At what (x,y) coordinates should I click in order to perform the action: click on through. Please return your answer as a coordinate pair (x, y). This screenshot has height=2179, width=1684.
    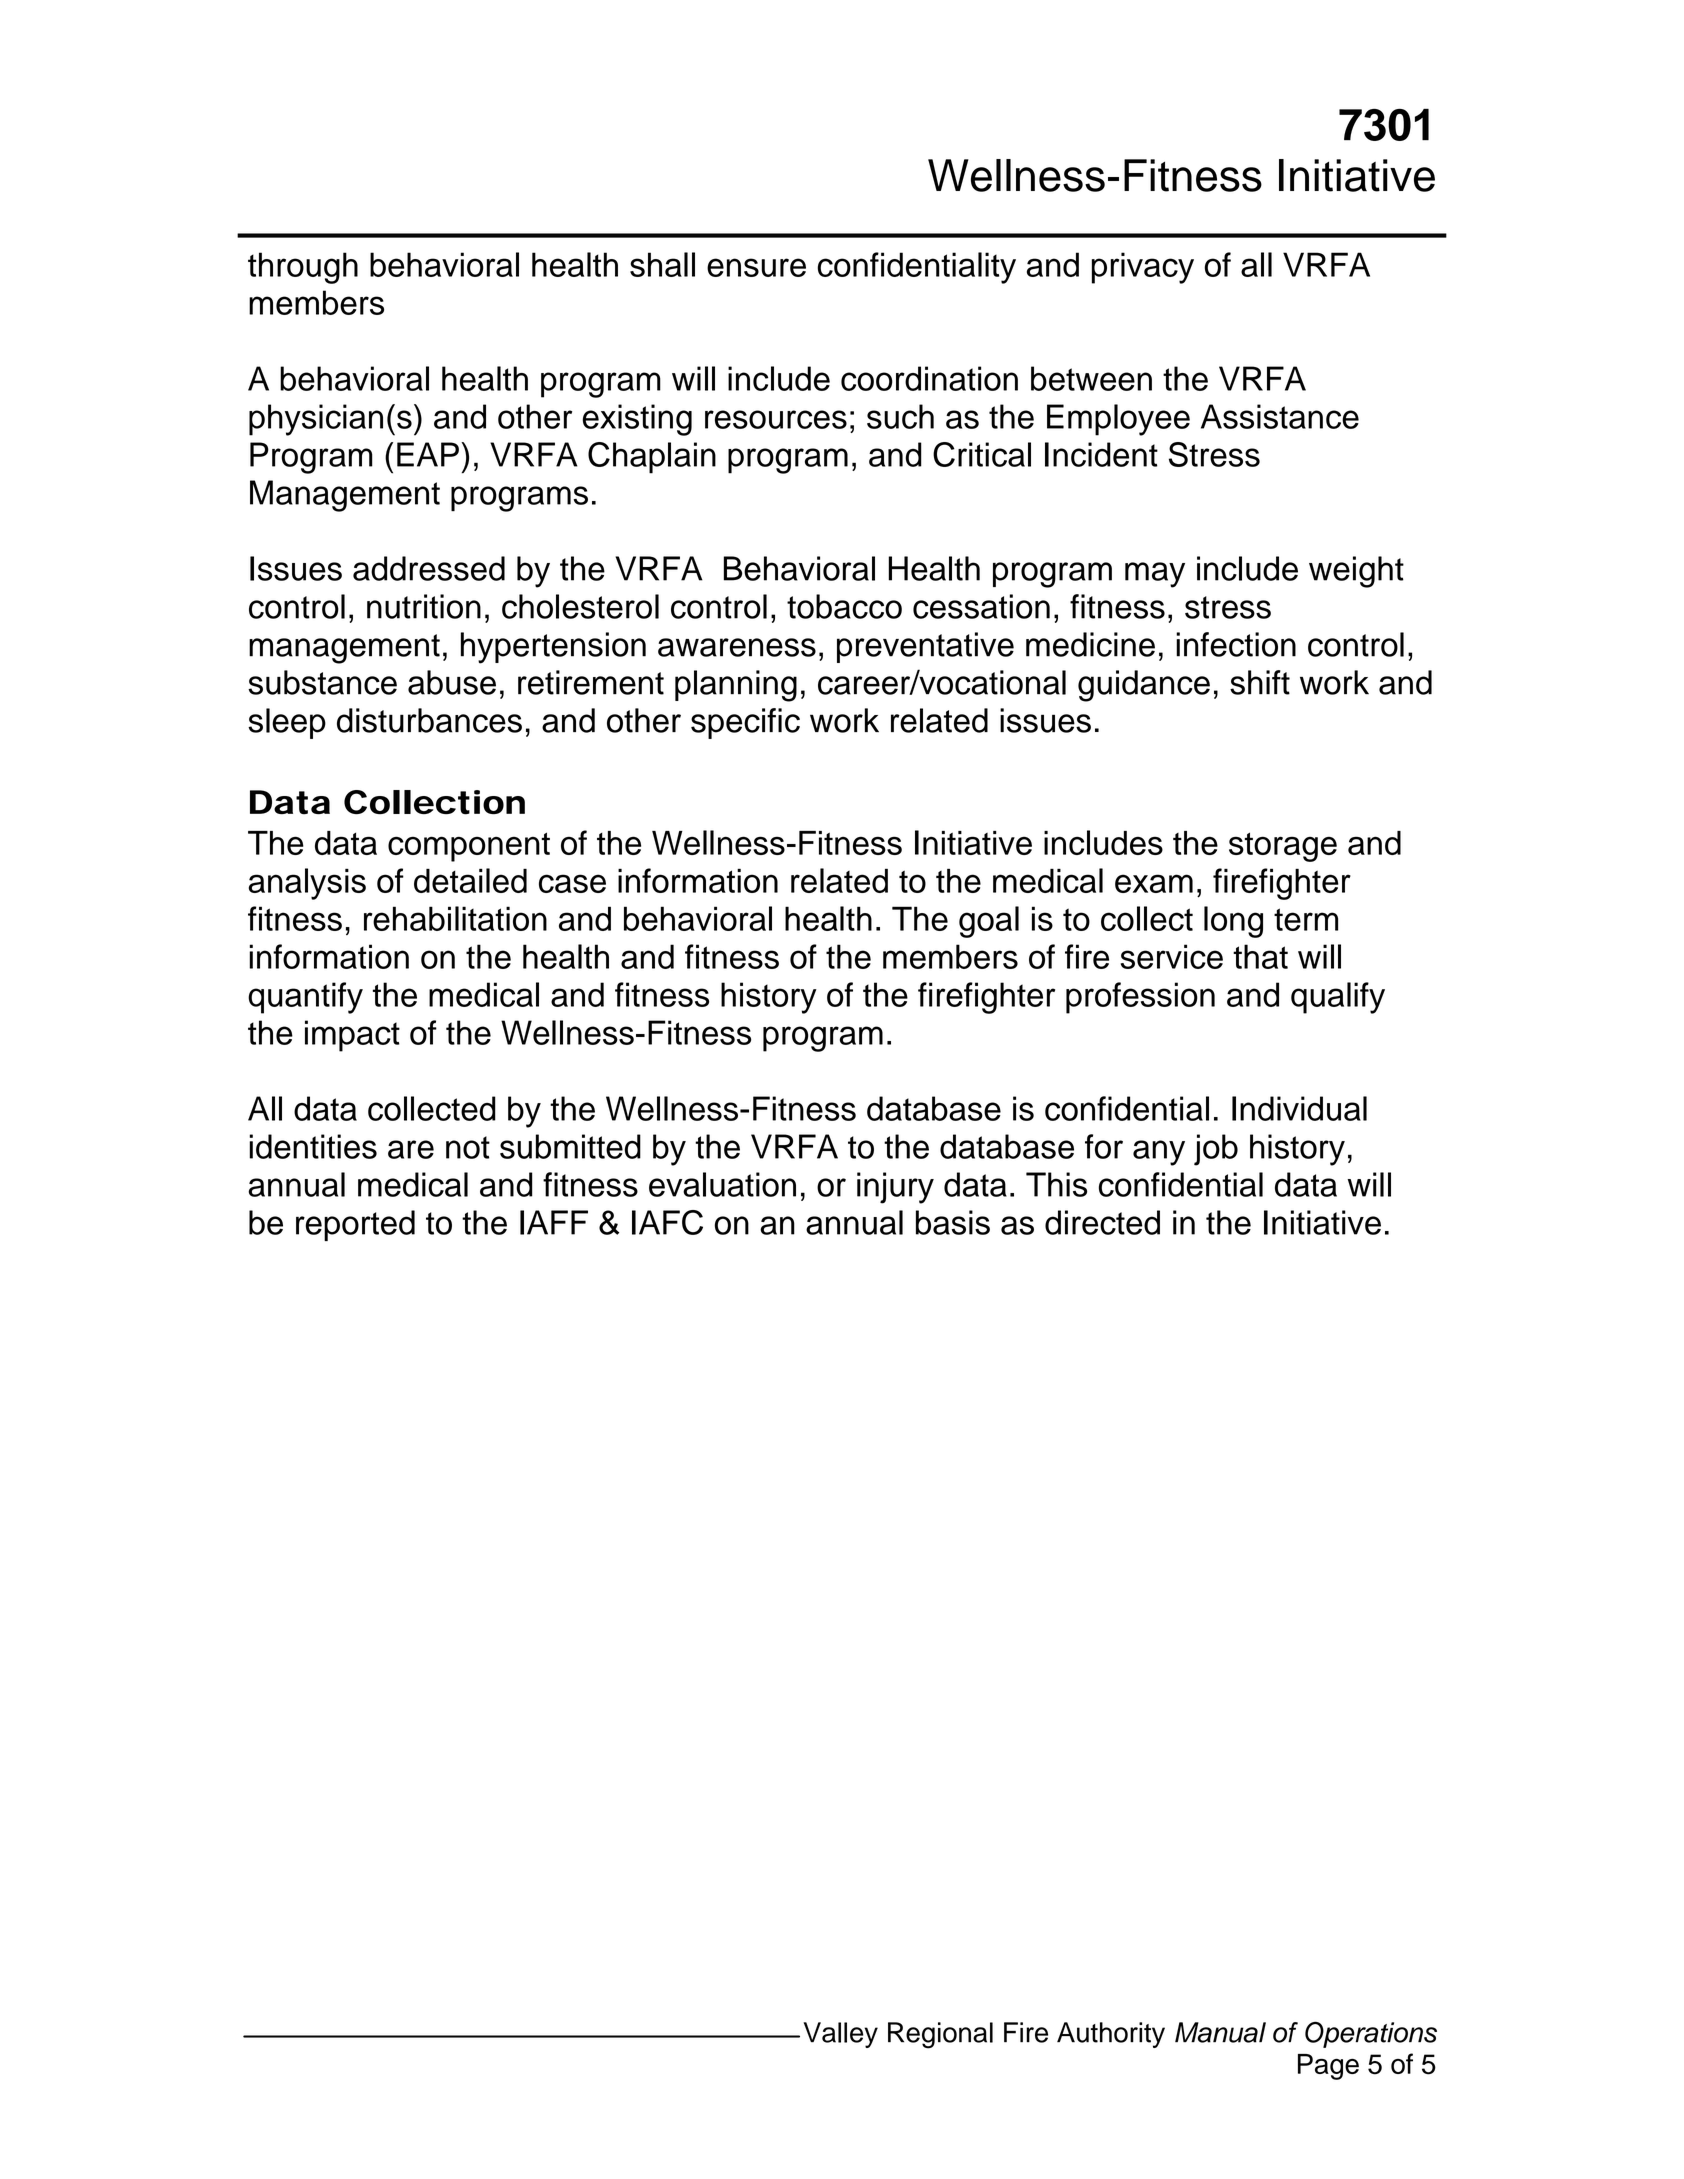
    Looking at the image, I should click on (303, 268).
